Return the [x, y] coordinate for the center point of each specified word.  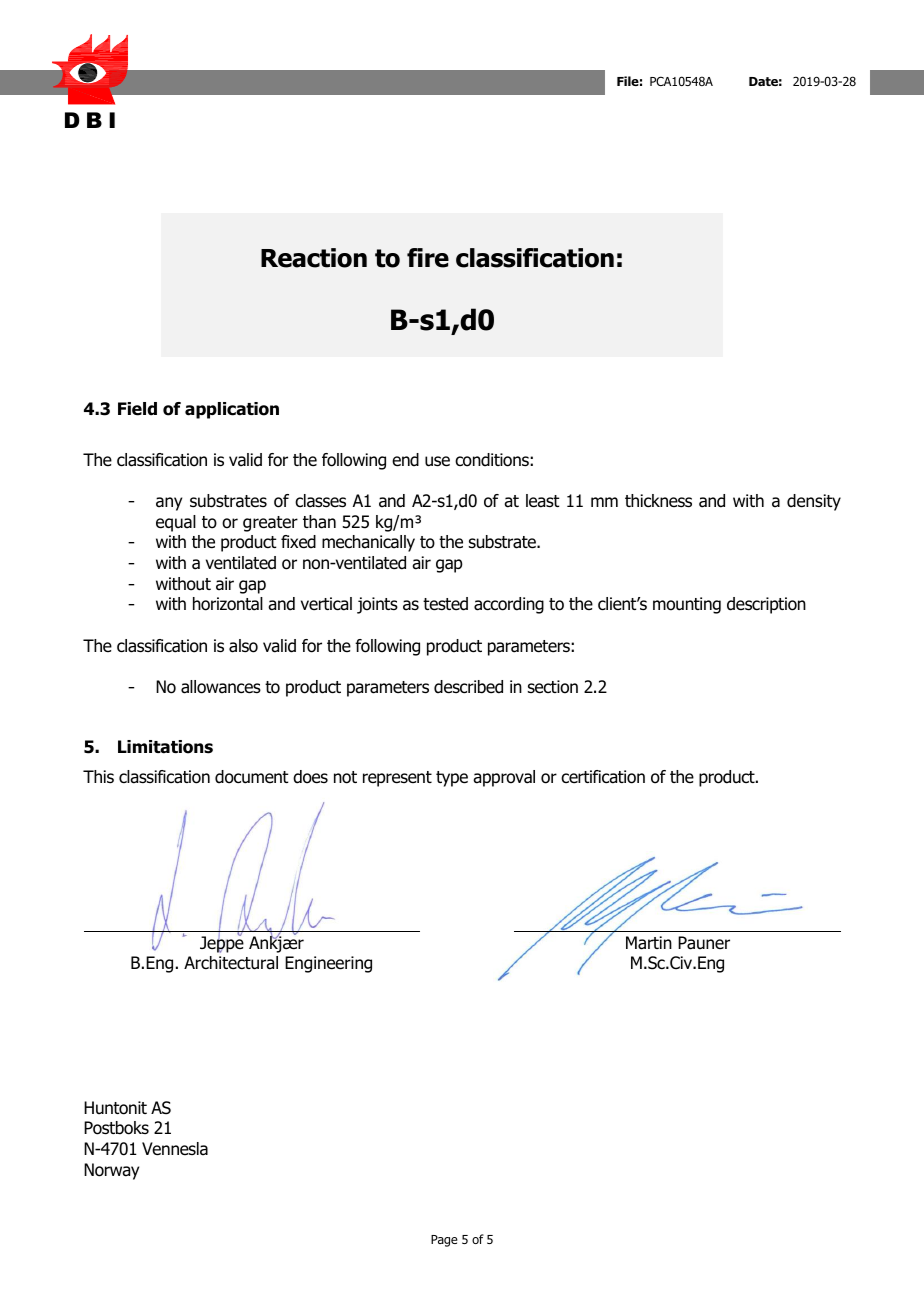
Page [444, 1241]
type [452, 779]
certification [603, 777]
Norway [111, 1171]
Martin [649, 943]
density [814, 502]
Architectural [231, 963]
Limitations [165, 747]
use [437, 461]
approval [504, 778]
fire [428, 258]
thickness [658, 501]
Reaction [314, 258]
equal [176, 523]
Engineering [328, 964]
